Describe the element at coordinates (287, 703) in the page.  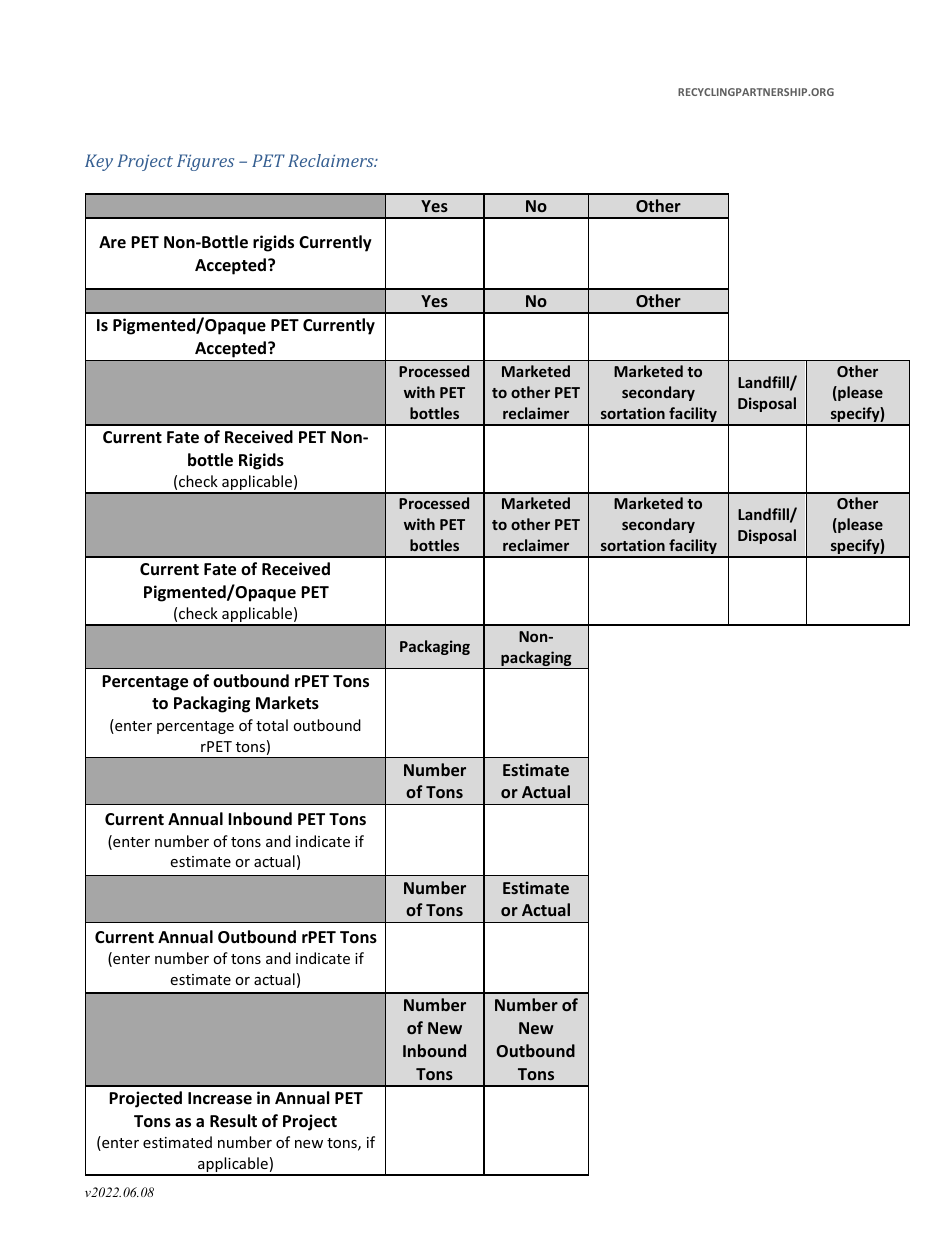
I see `Markets` at that location.
